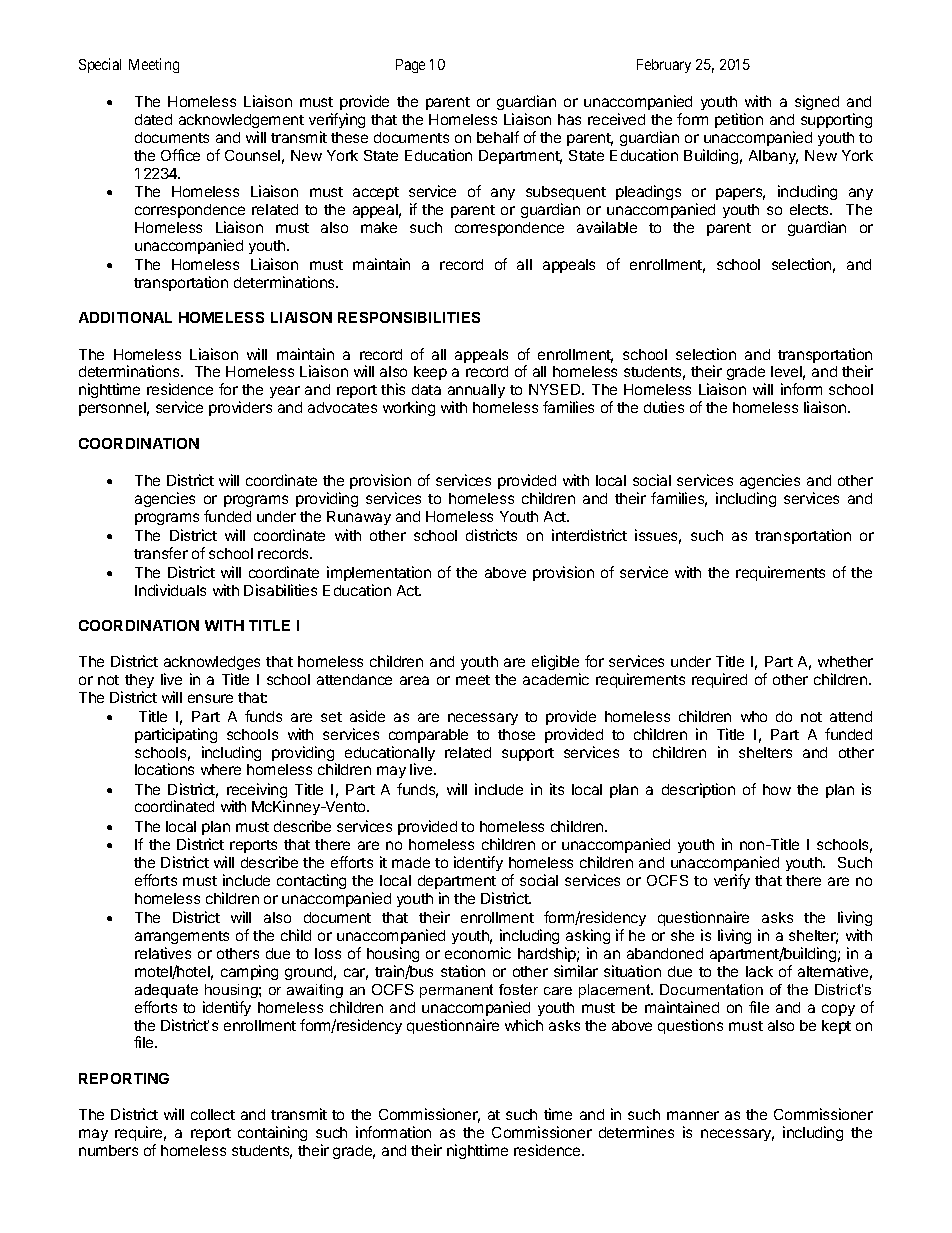 The height and width of the document is (1233, 952). I want to click on behalf, so click(498, 137).
